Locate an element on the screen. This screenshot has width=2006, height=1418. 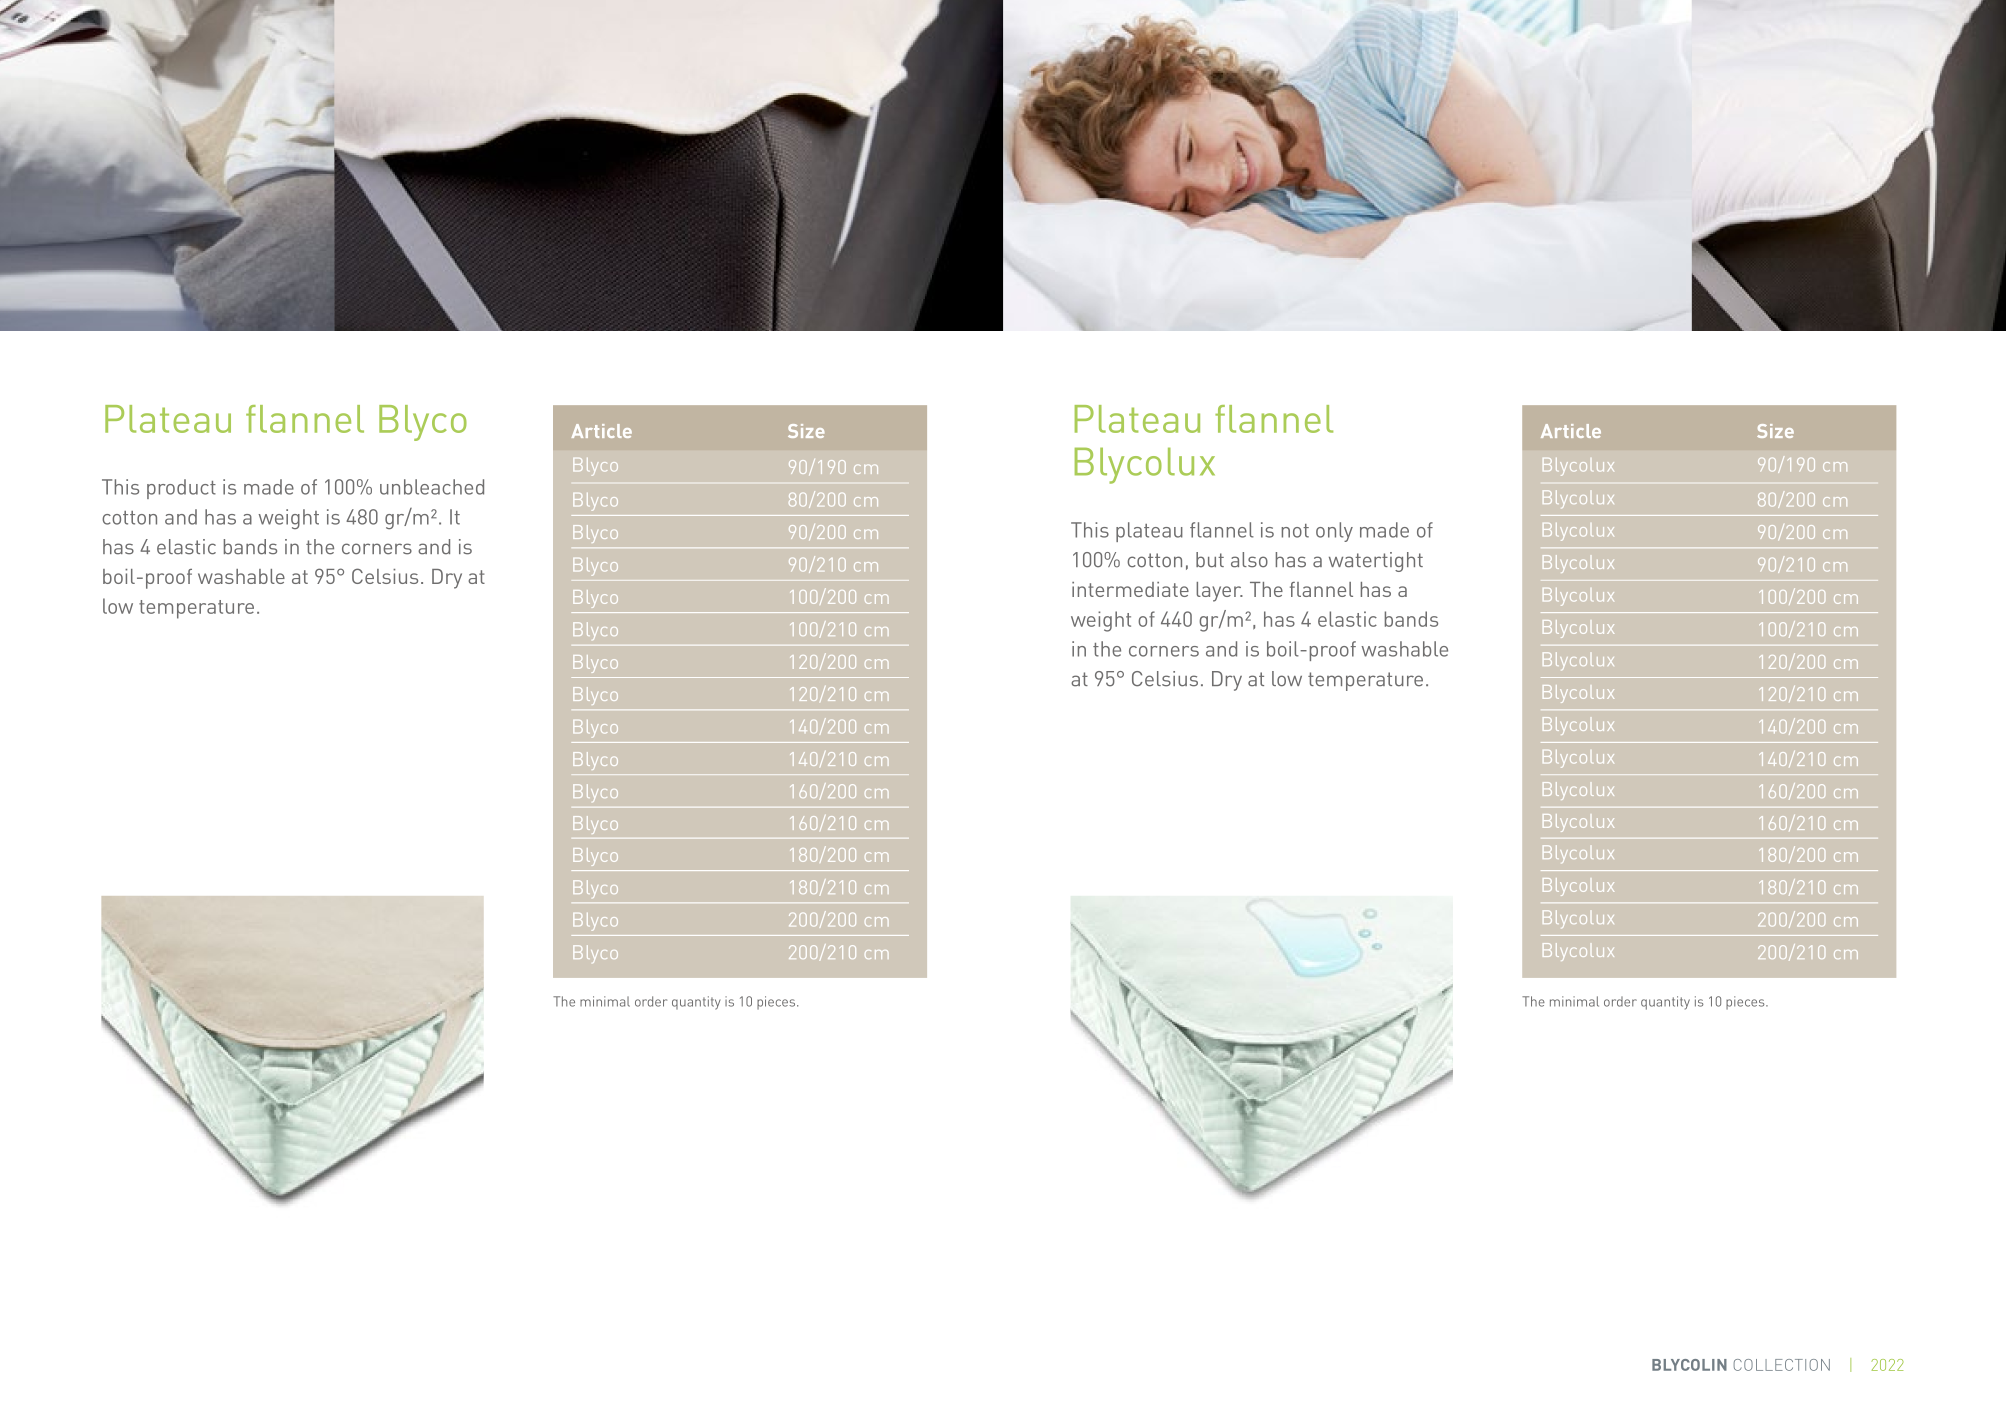
unbleached is located at coordinates (432, 487).
